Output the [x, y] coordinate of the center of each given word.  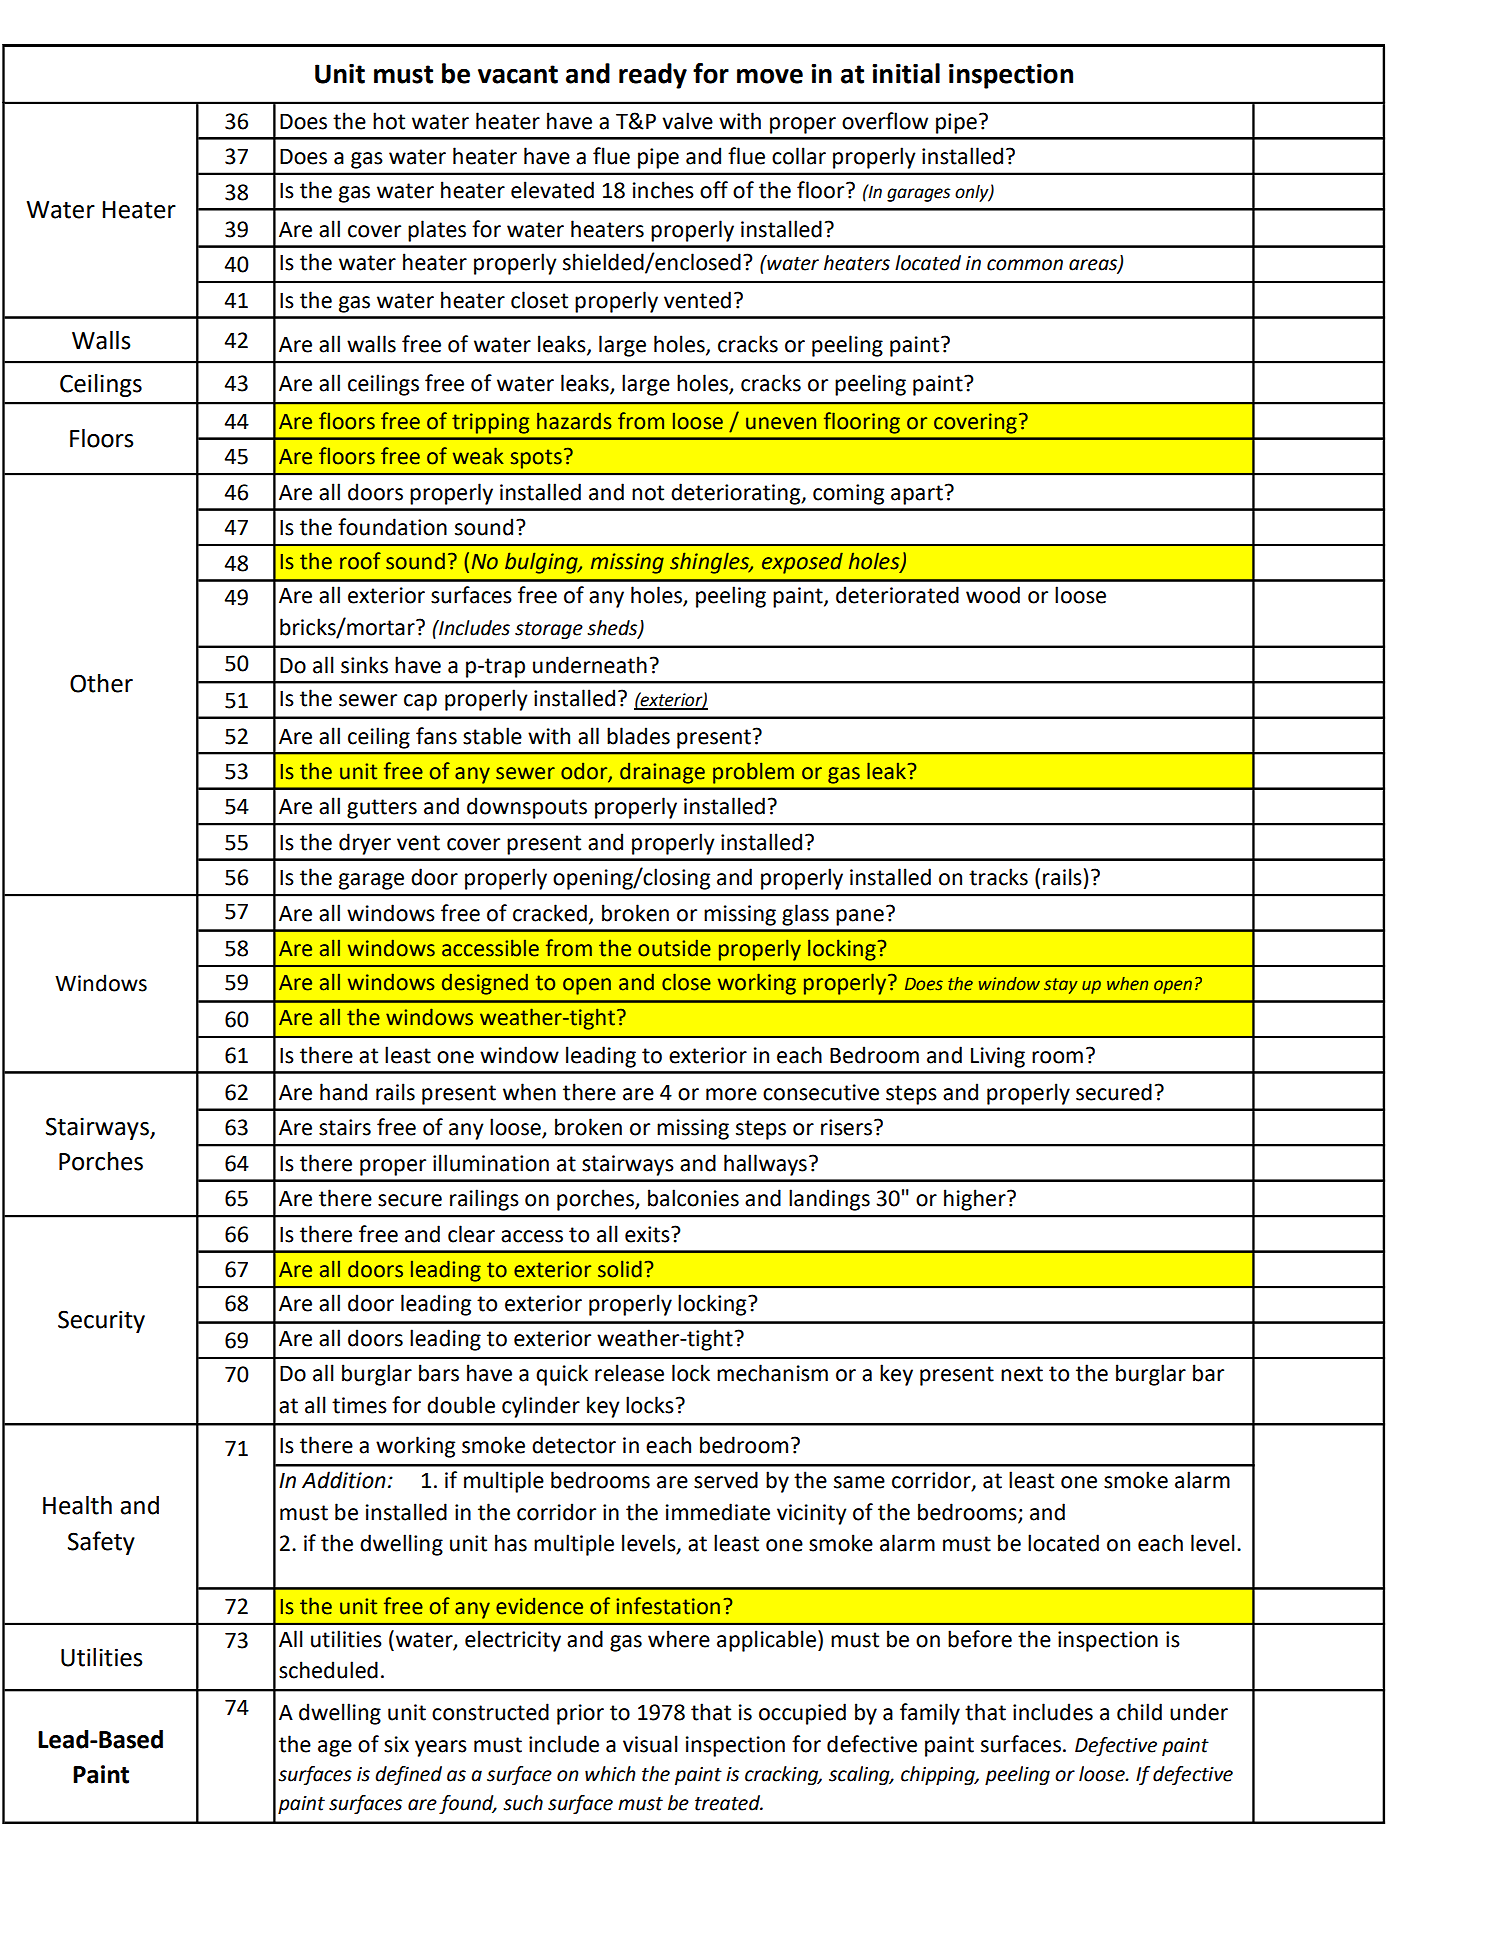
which [610, 1774]
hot [389, 121]
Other [101, 683]
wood [993, 595]
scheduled [328, 1670]
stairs [345, 1127]
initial [906, 73]
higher [976, 1200]
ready [653, 76]
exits [648, 1234]
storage [549, 630]
